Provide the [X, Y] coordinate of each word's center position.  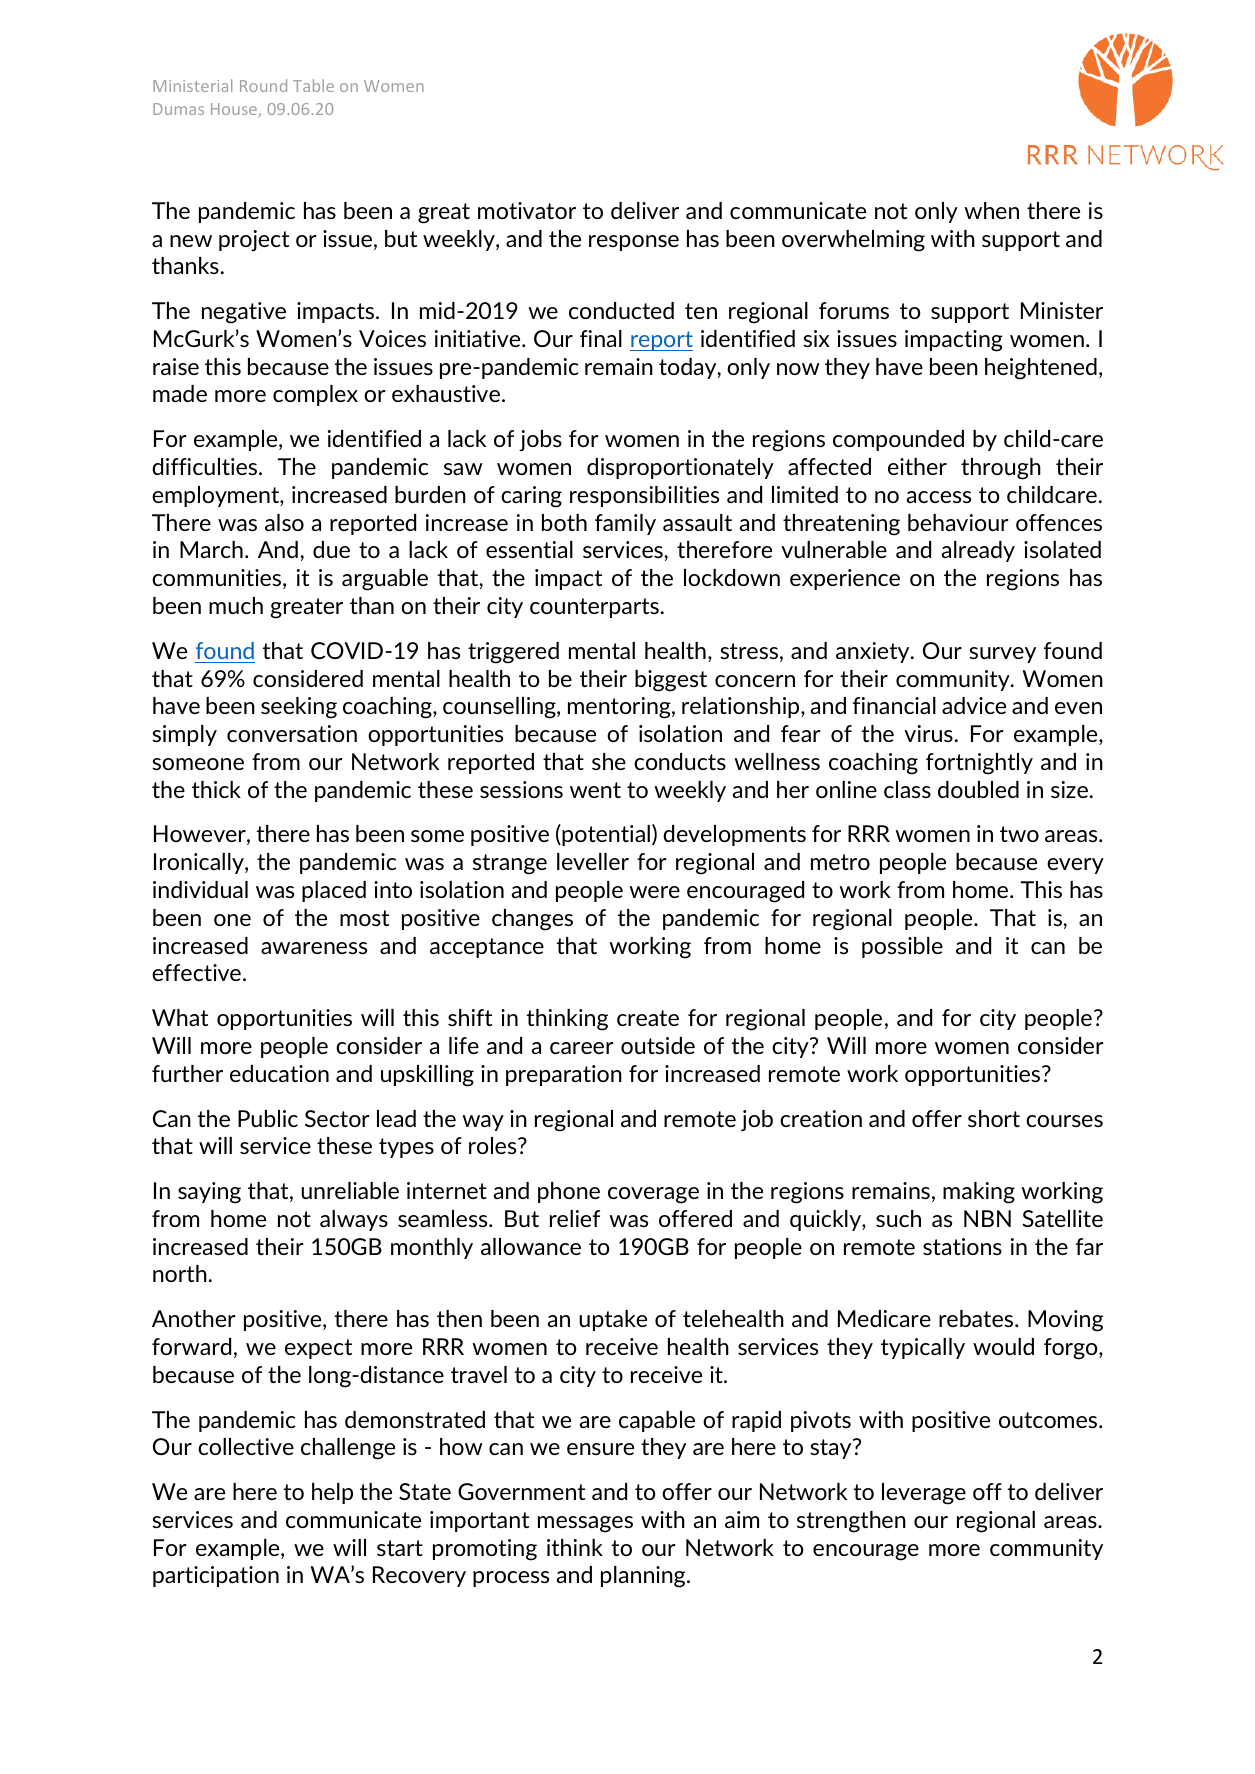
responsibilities [644, 496]
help [332, 1493]
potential [605, 835]
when [991, 210]
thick [216, 789]
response [634, 243]
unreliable [350, 1190]
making [979, 1193]
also [284, 522]
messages [585, 1524]
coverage [653, 1195]
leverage [924, 1494]
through [1001, 469]
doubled [978, 789]
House [234, 109]
